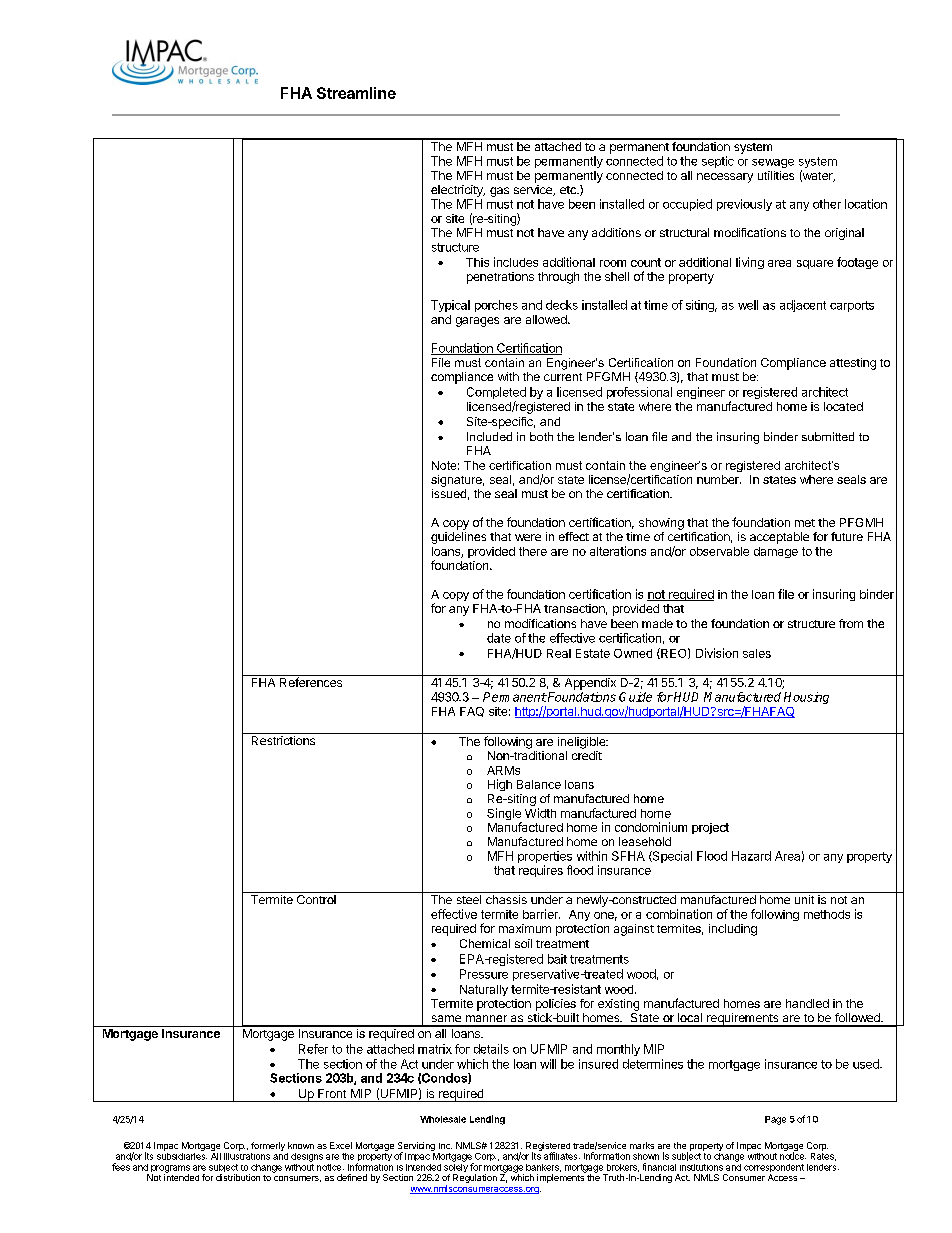 This page has height=1233, width=952. Describe the element at coordinates (356, 93) in the page. I see `Streamline` at that location.
